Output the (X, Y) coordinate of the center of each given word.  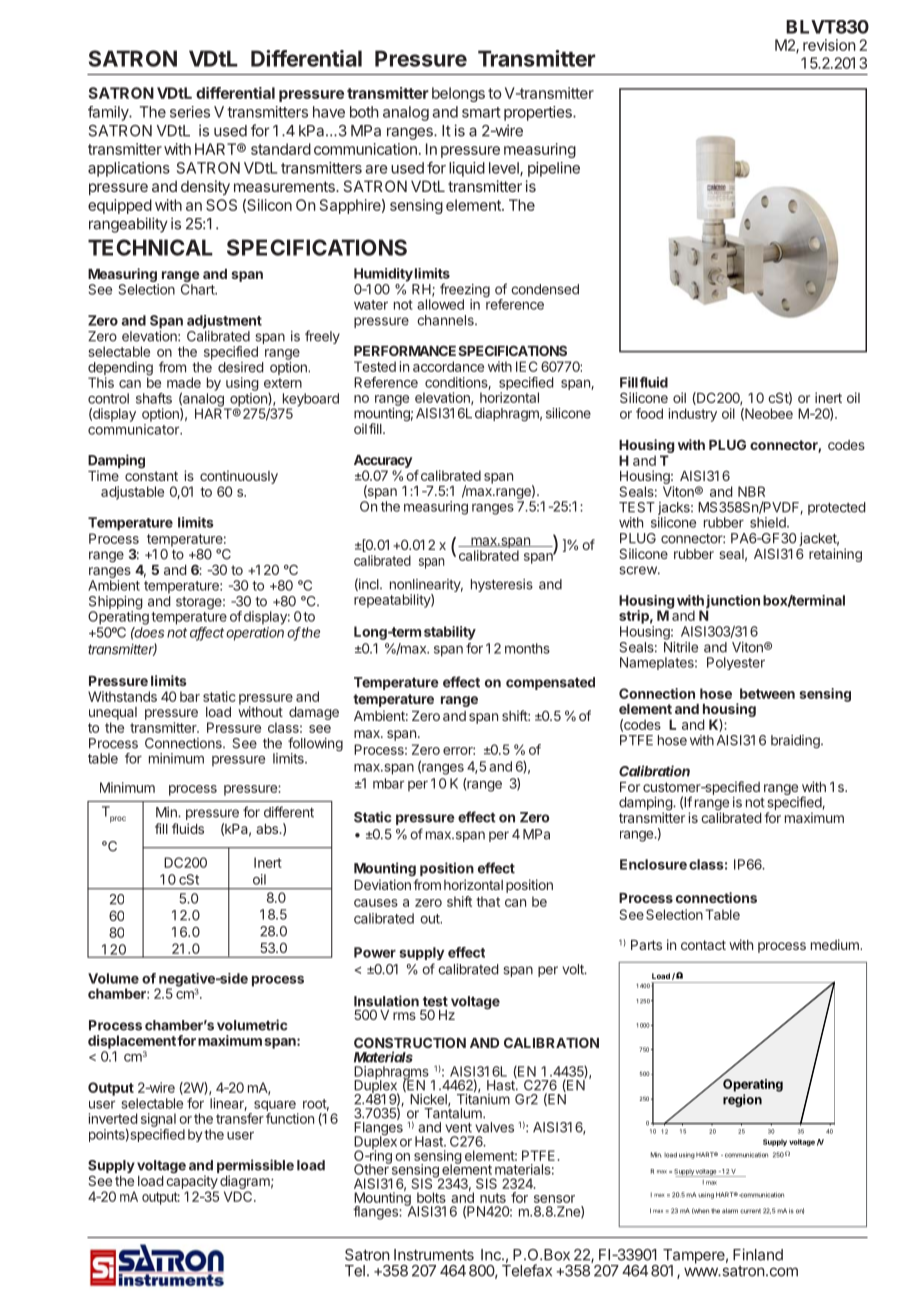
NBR (751, 491)
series (190, 112)
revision (829, 45)
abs (268, 829)
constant (151, 476)
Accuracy (383, 461)
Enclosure (653, 864)
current (750, 1211)
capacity (192, 1182)
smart (481, 112)
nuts (493, 1198)
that (488, 901)
